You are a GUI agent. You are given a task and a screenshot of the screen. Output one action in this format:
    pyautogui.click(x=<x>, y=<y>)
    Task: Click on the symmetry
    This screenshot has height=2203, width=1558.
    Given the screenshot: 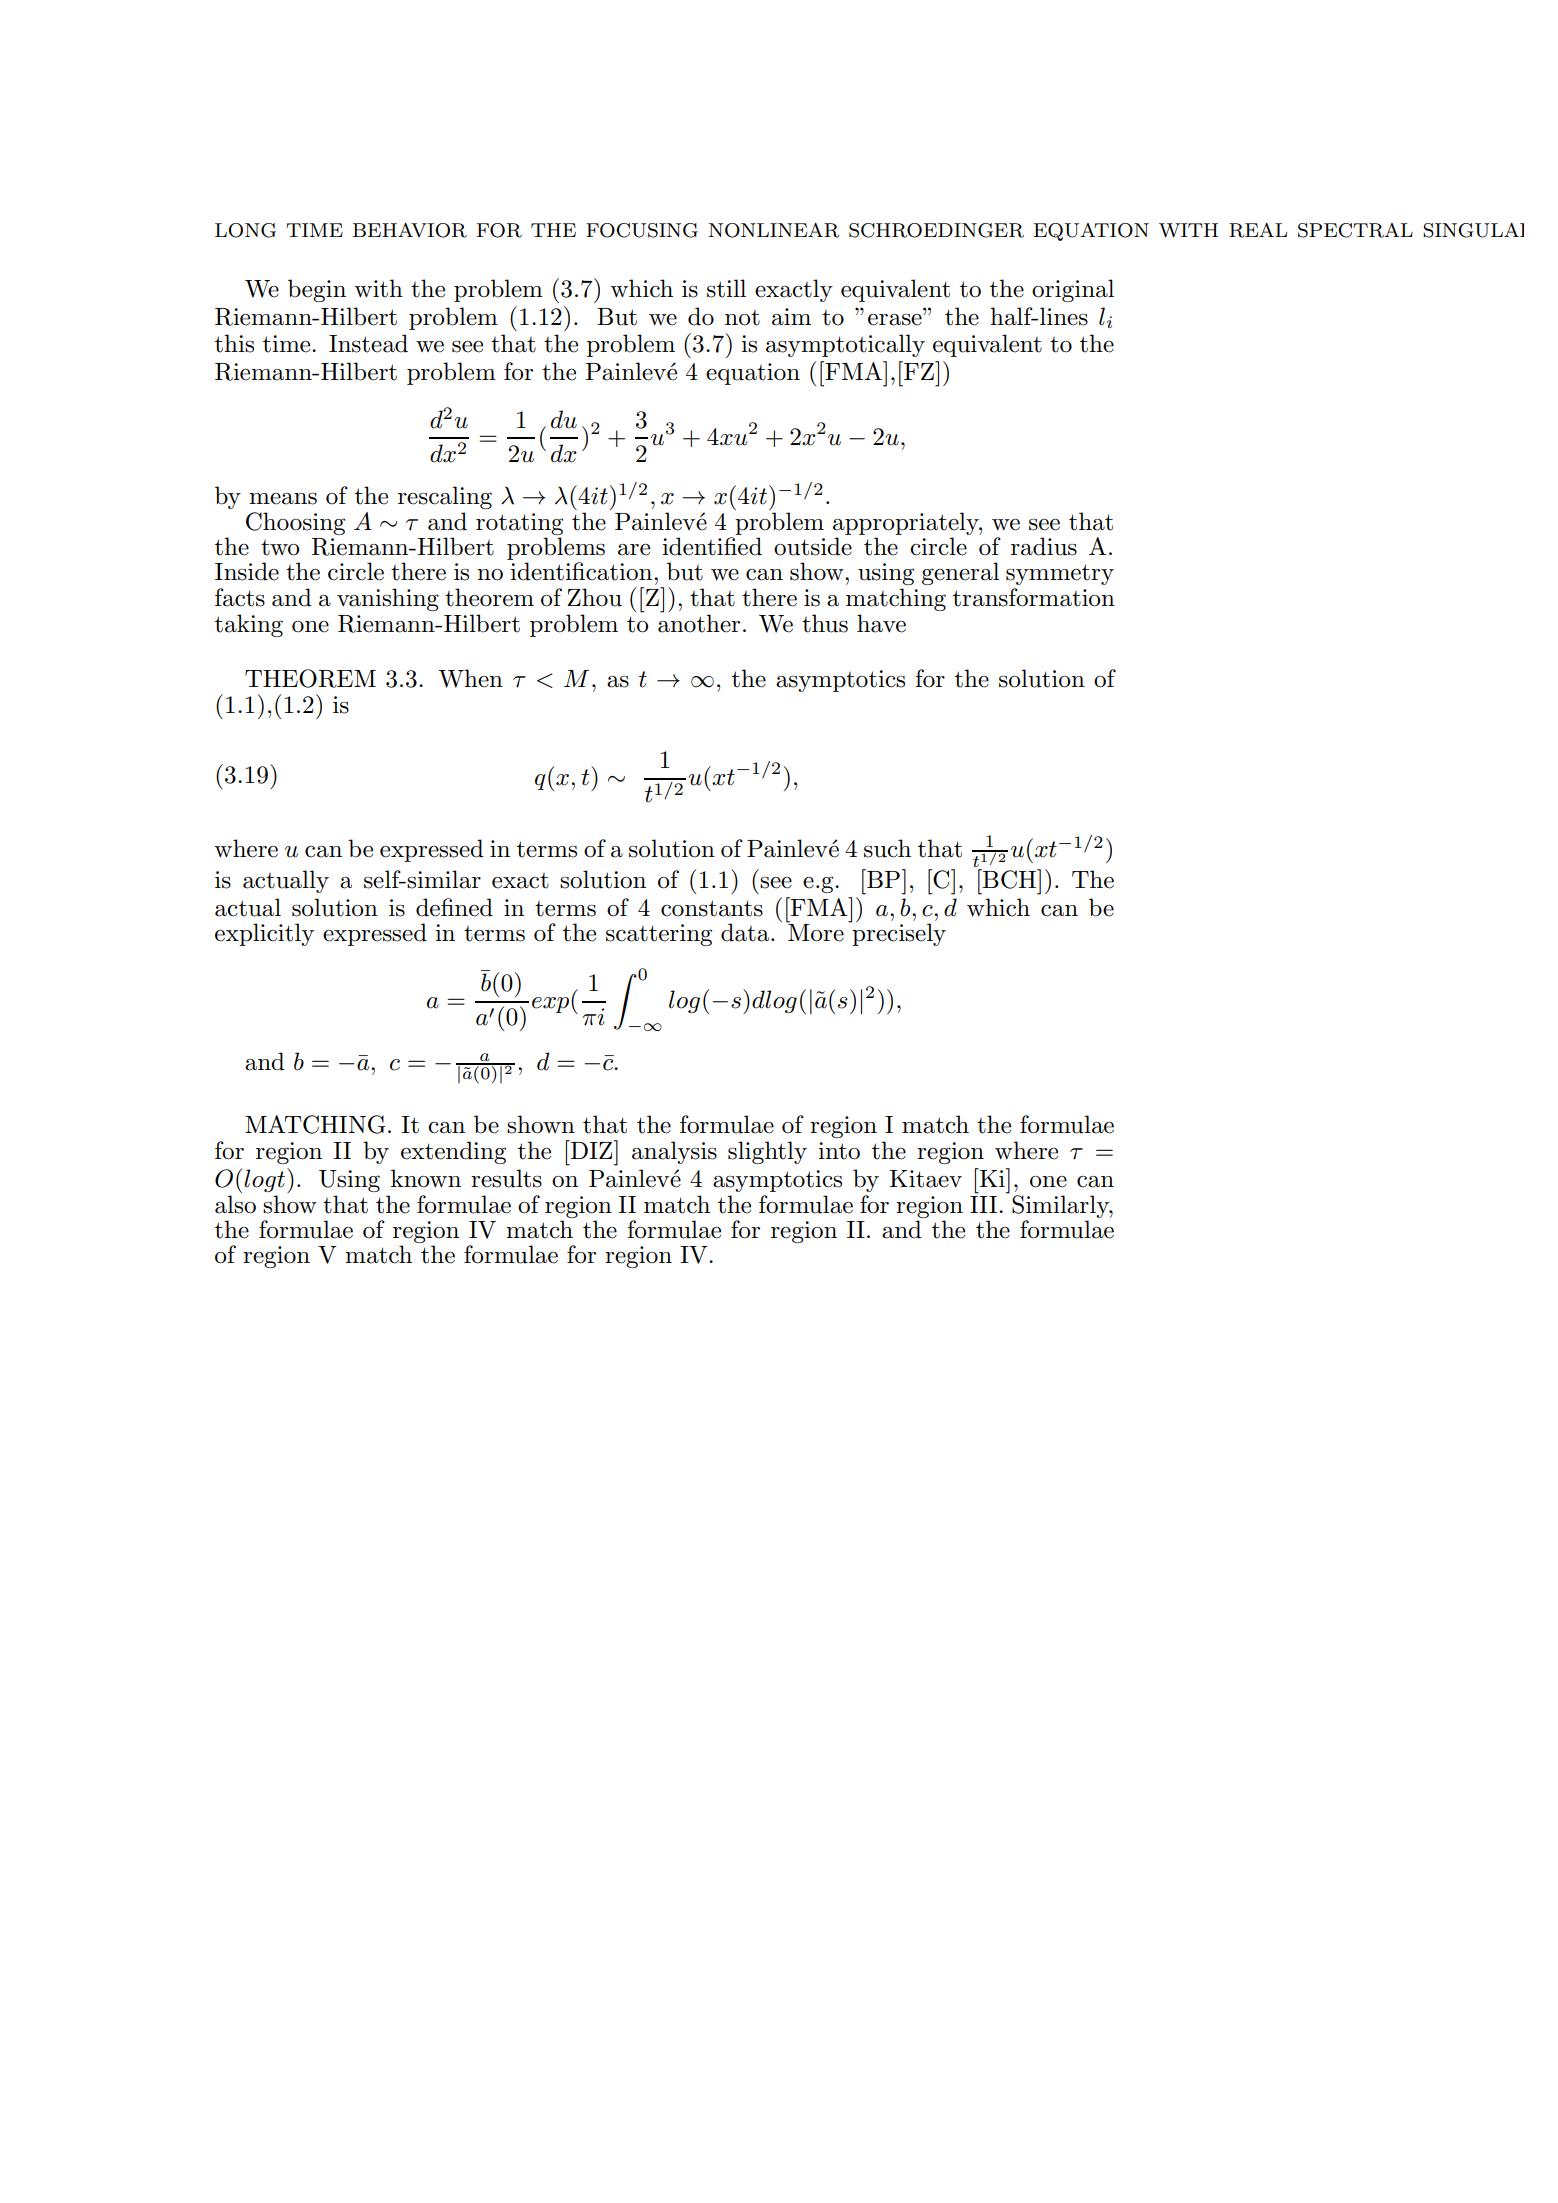 What is the action you would take?
    pyautogui.click(x=1060, y=574)
